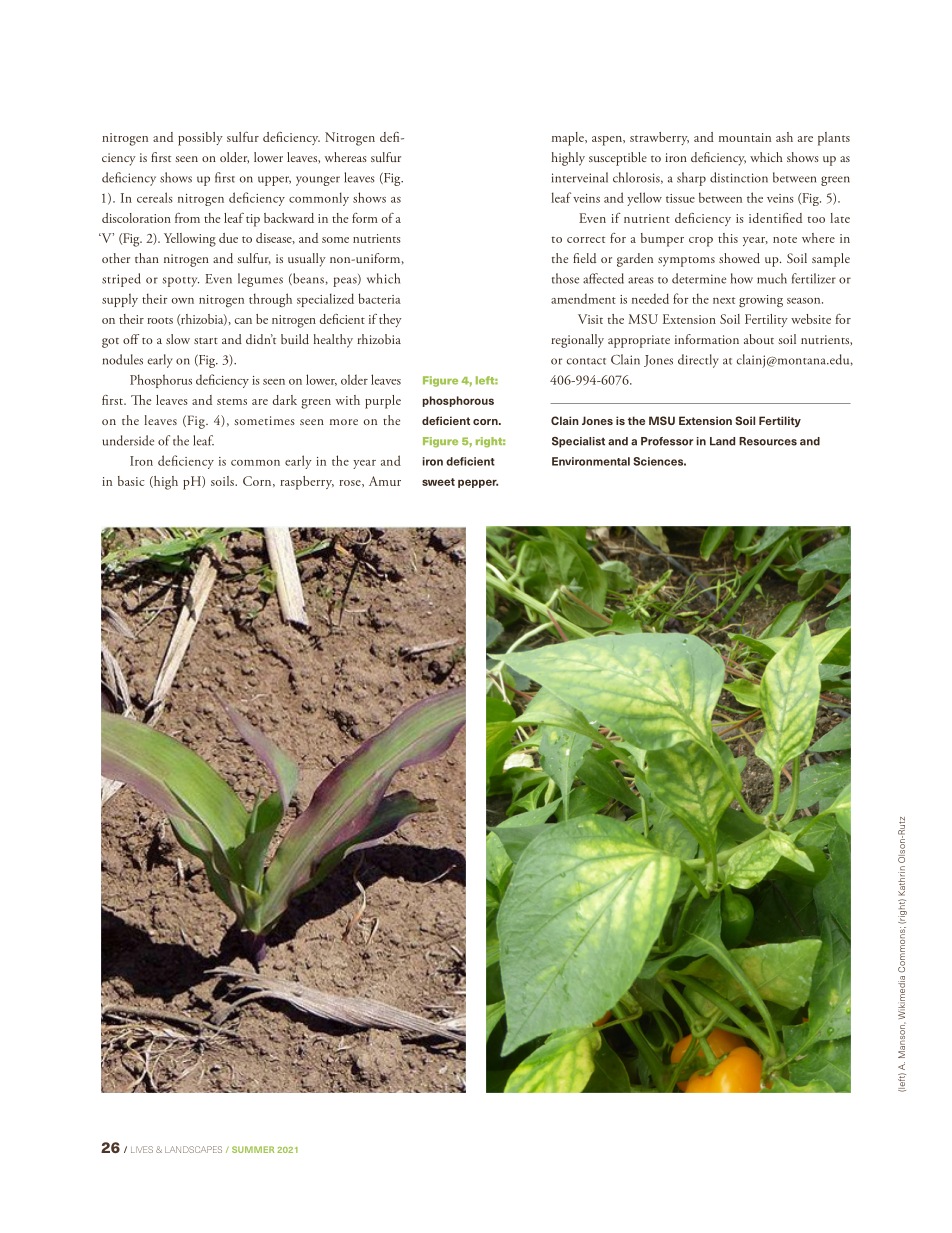 This screenshot has width=952, height=1233. What do you see at coordinates (131, 481) in the screenshot?
I see `basic` at bounding box center [131, 481].
